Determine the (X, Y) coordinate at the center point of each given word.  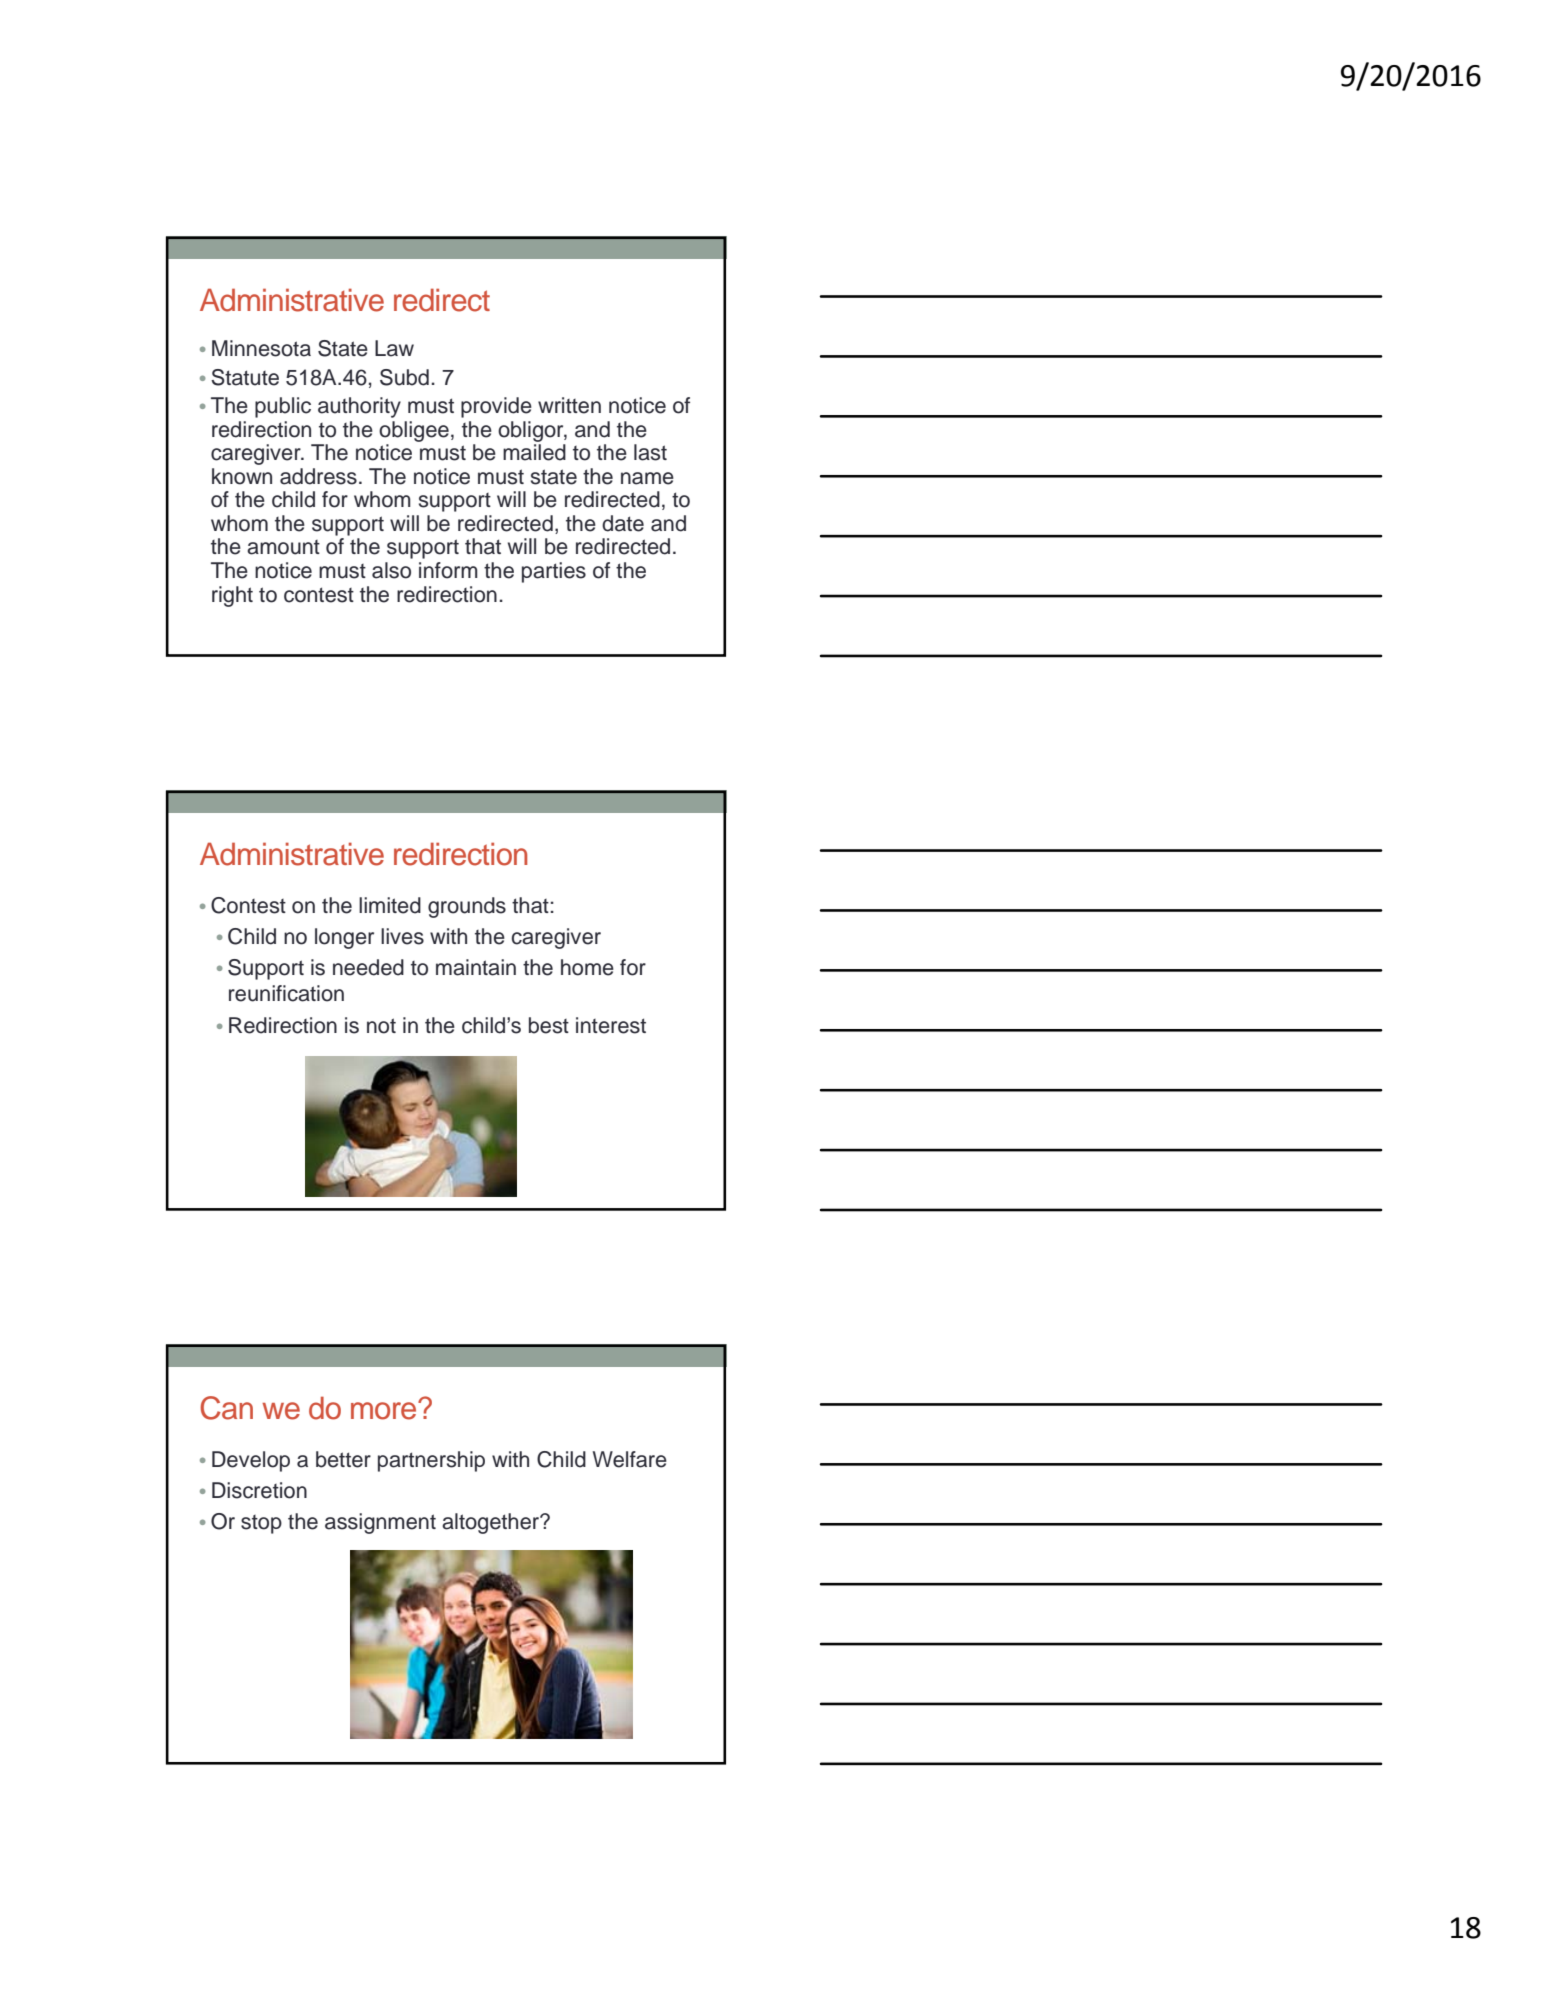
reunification (286, 993)
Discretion (259, 1490)
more (385, 1410)
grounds (467, 907)
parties (554, 572)
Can (226, 1408)
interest (611, 1025)
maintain (476, 967)
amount (283, 547)
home (587, 967)
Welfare (630, 1459)
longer (344, 938)
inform (448, 570)
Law (394, 348)
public (283, 407)
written (569, 405)
